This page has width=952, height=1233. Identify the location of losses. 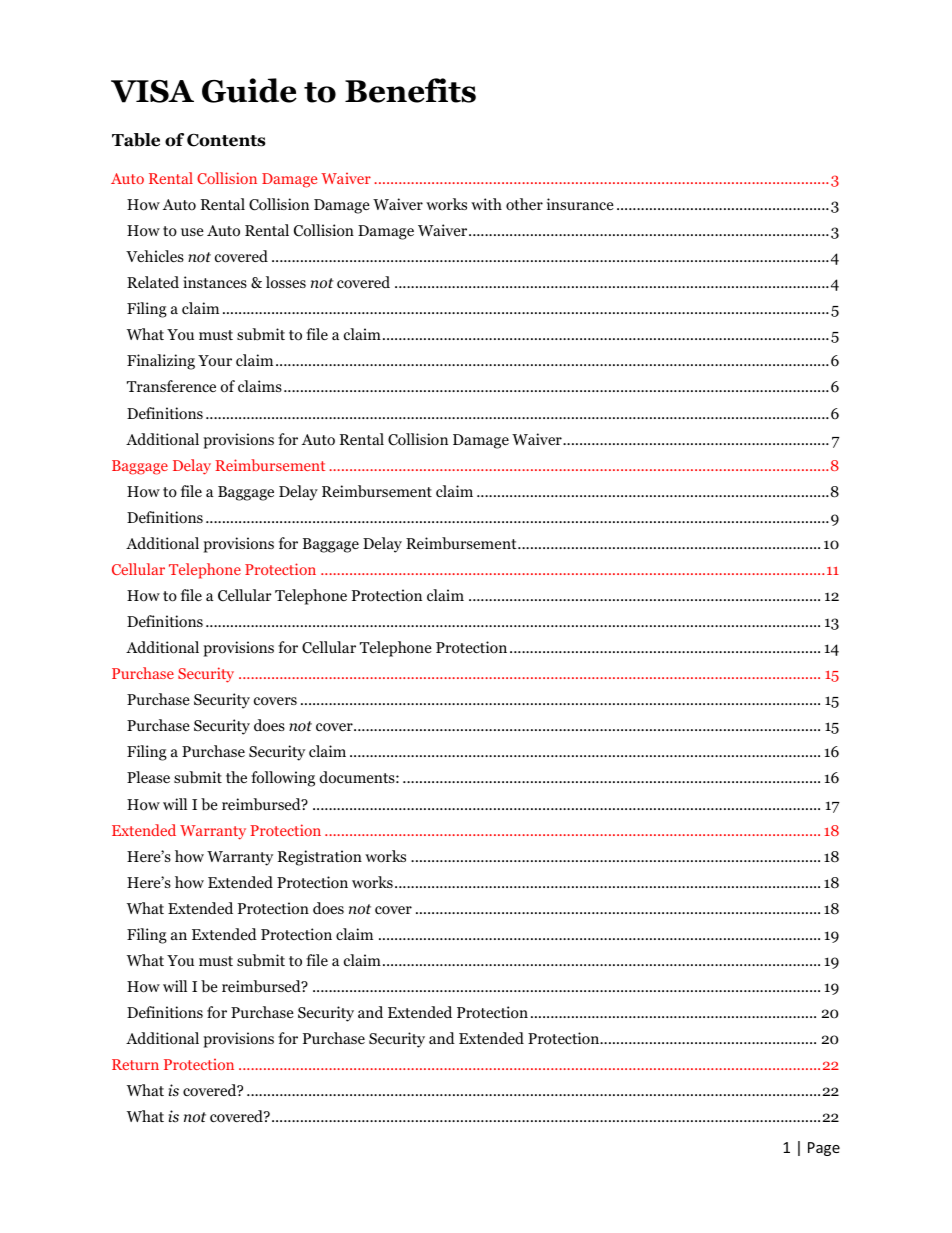
(286, 282).
